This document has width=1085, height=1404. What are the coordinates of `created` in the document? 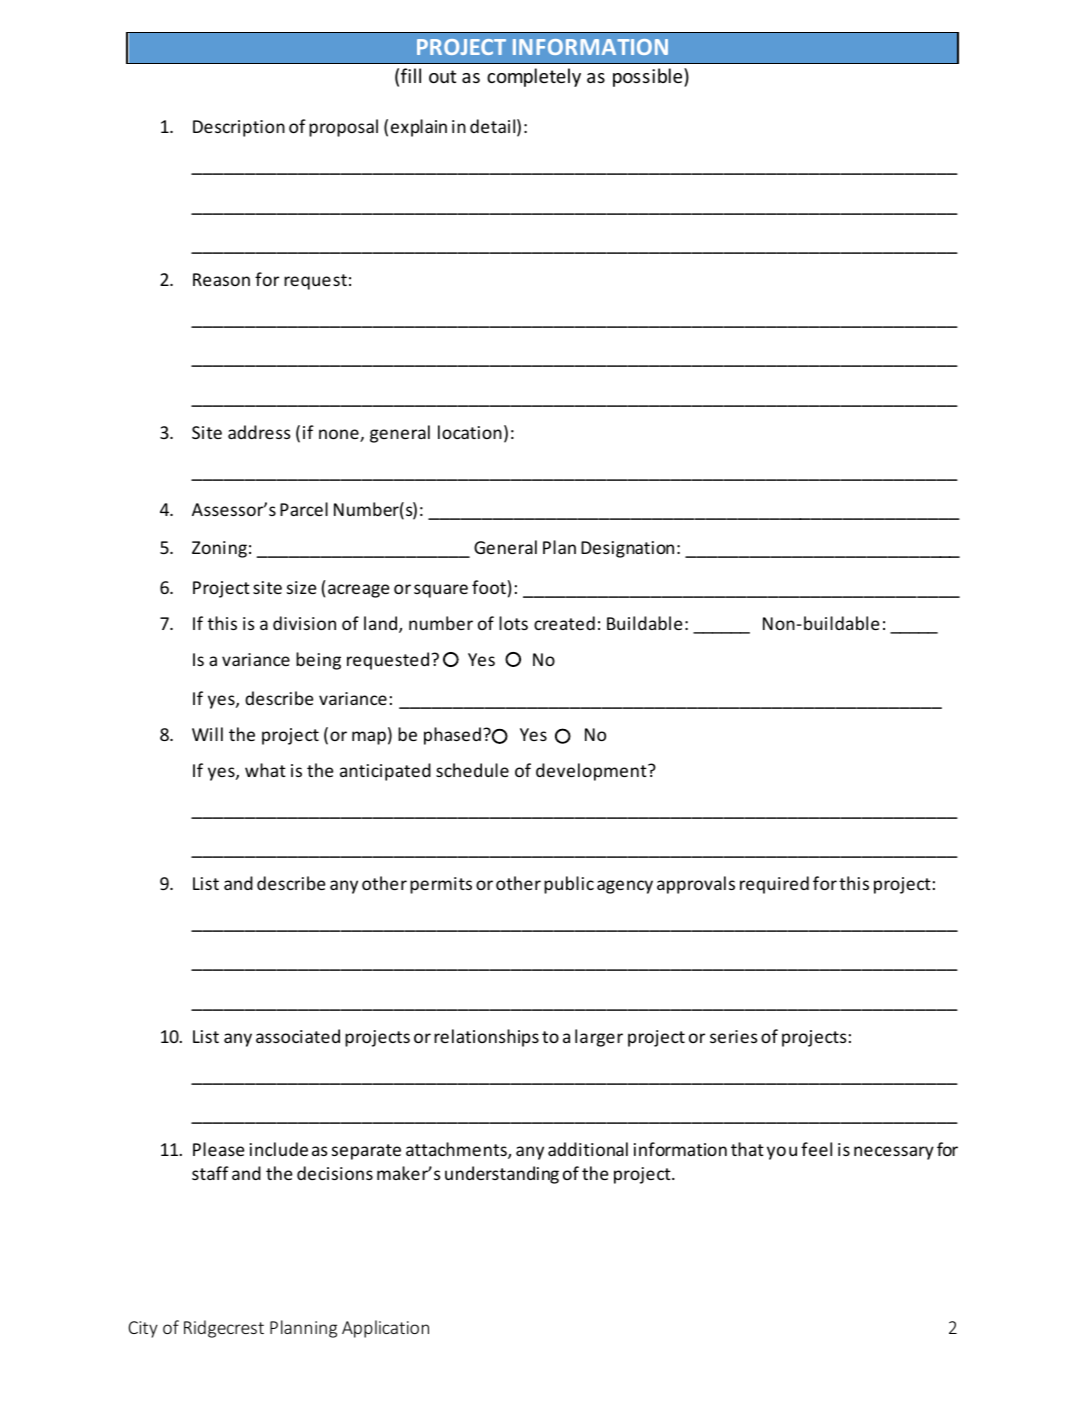 It's located at (564, 623).
